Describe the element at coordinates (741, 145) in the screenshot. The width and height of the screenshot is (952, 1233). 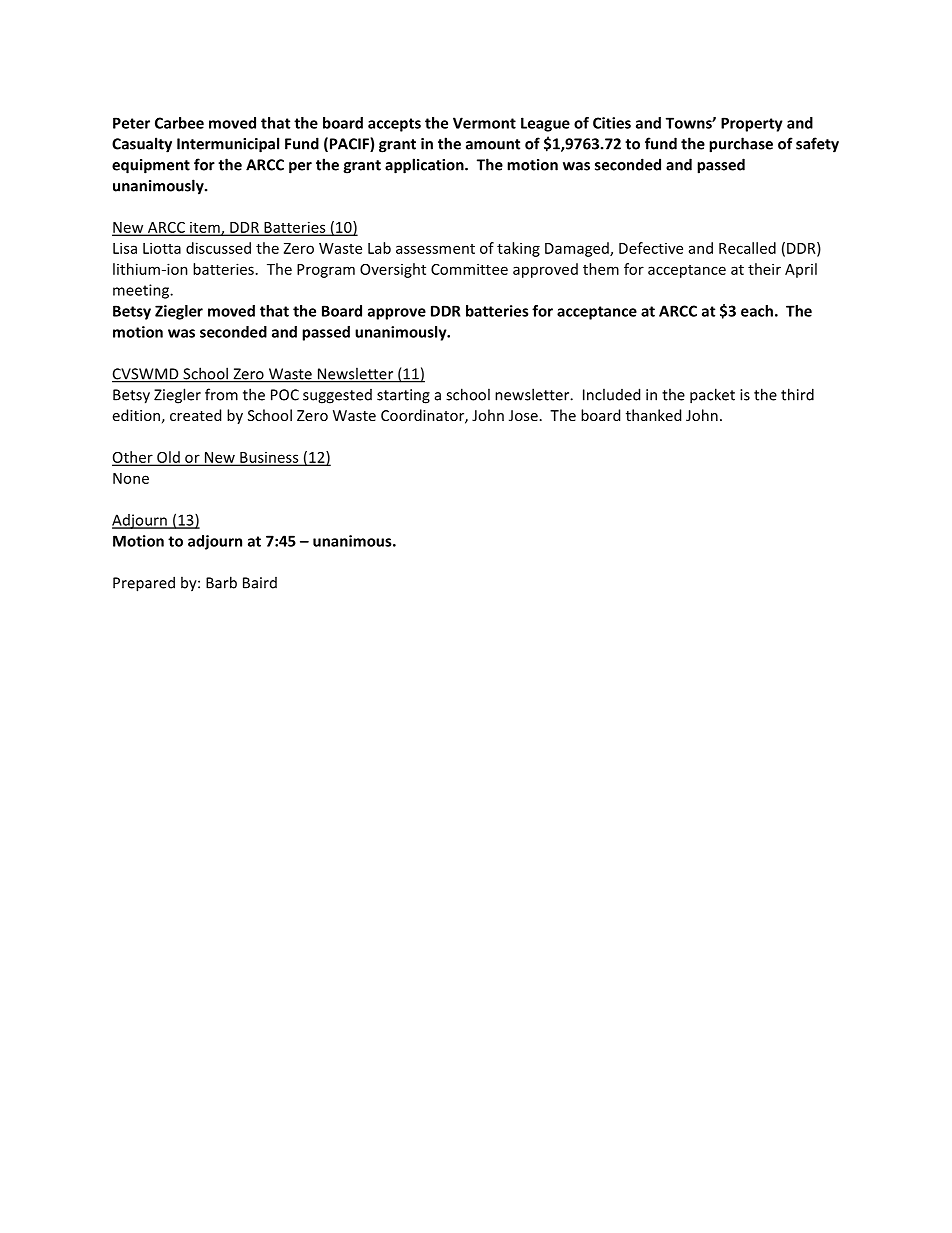
I see `purchase` at that location.
